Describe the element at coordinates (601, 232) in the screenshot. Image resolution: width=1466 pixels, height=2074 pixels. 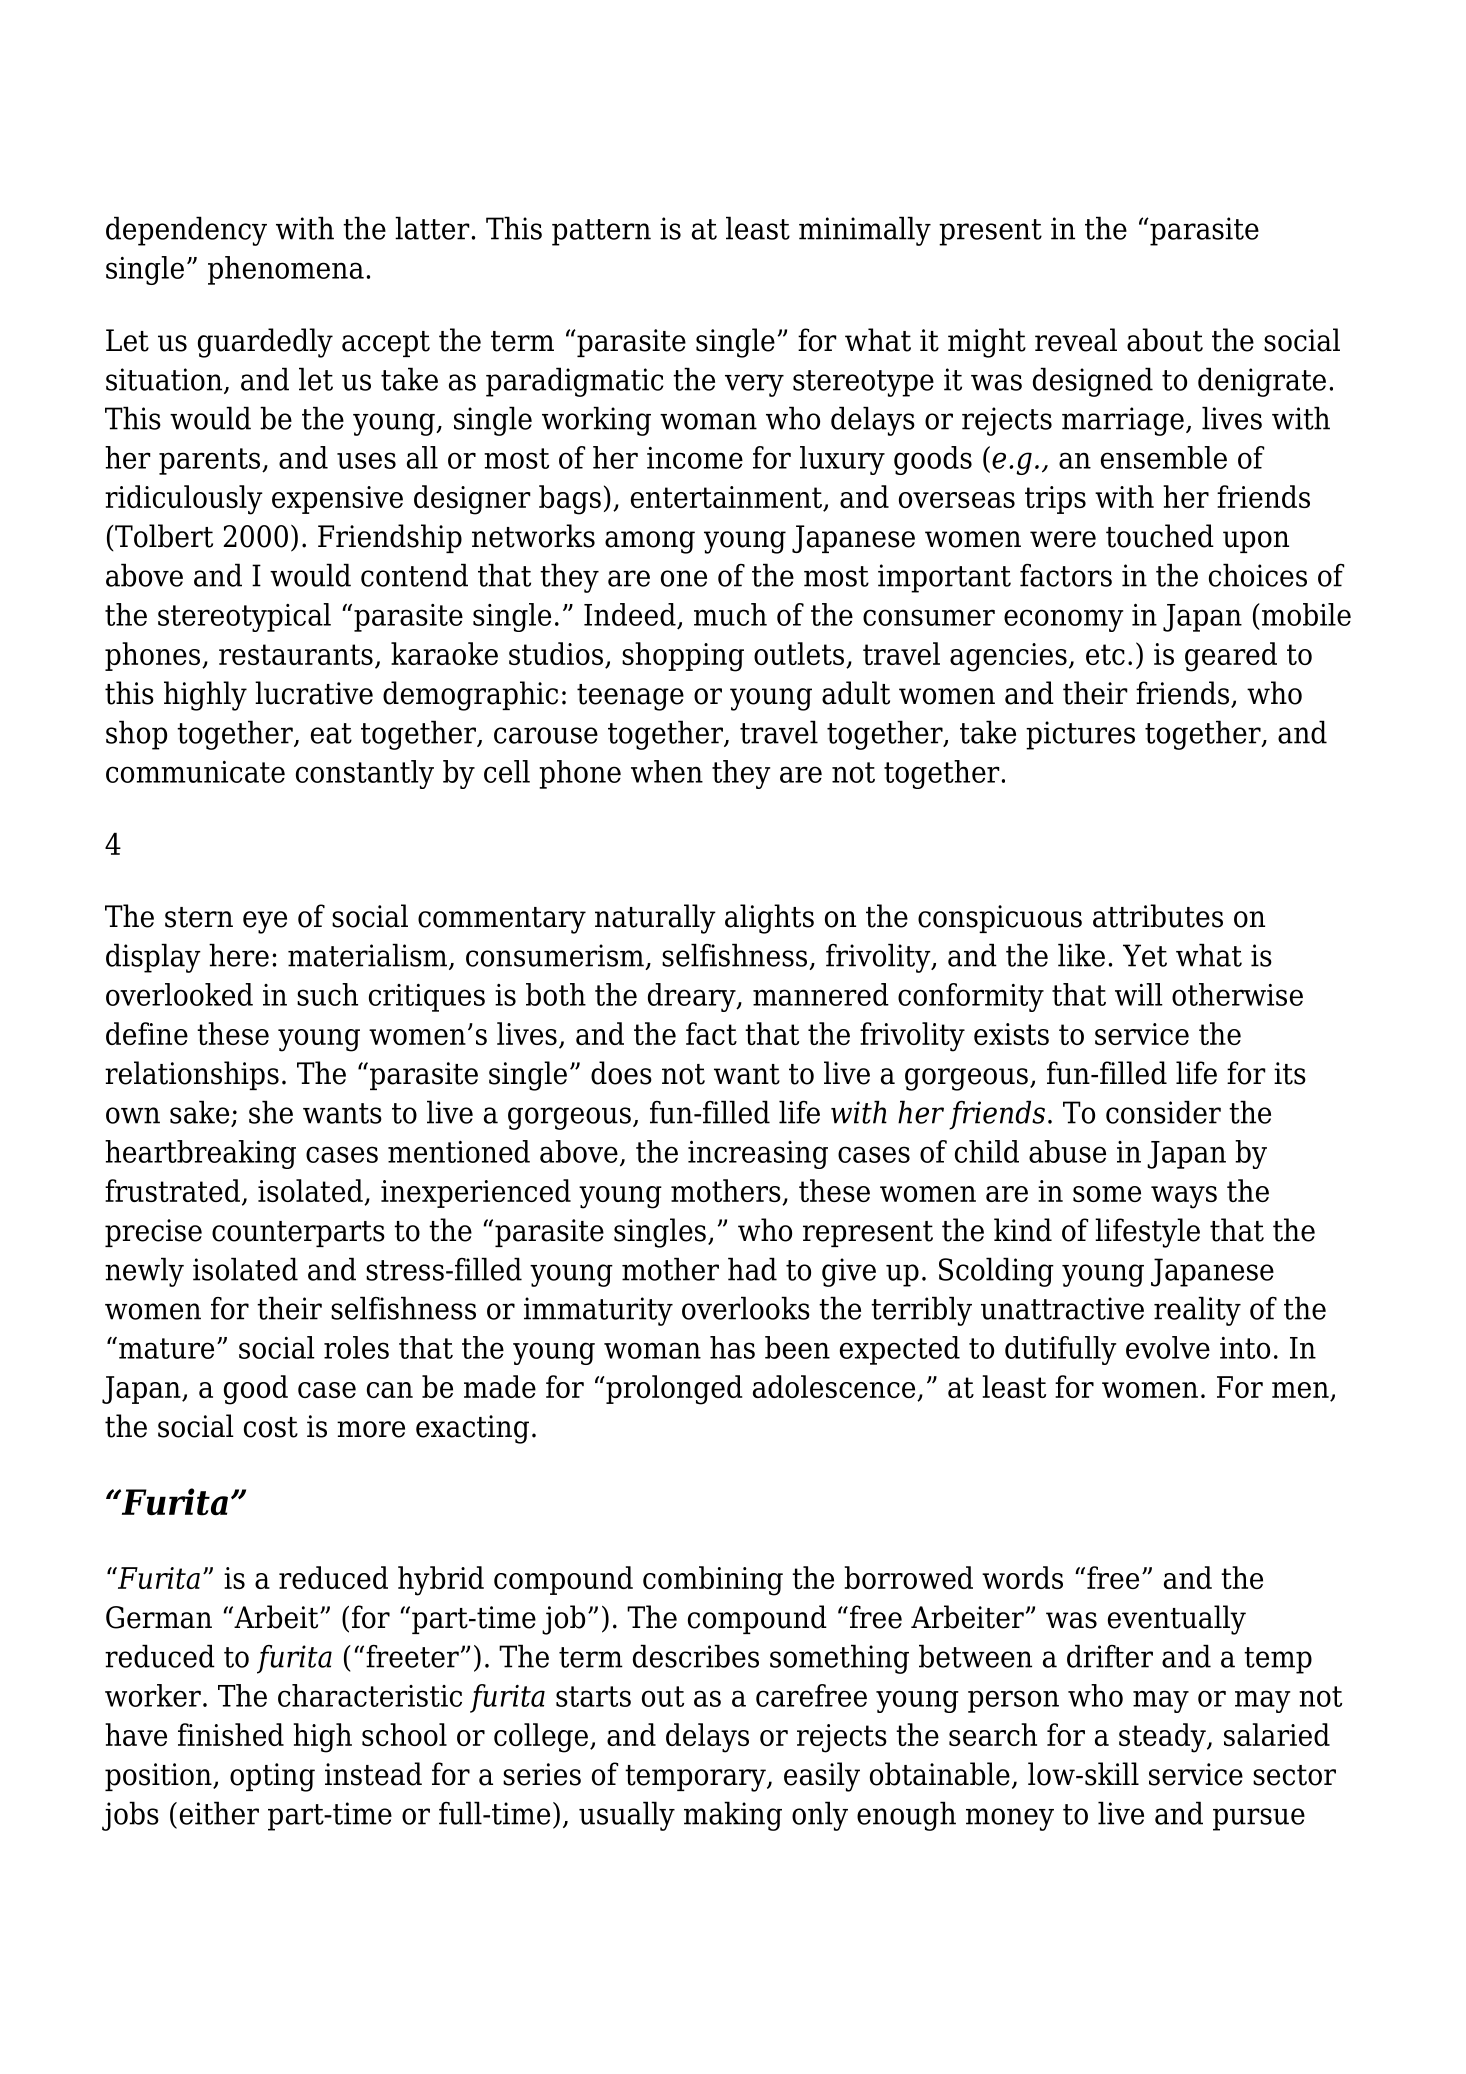
I see `pattern` at that location.
